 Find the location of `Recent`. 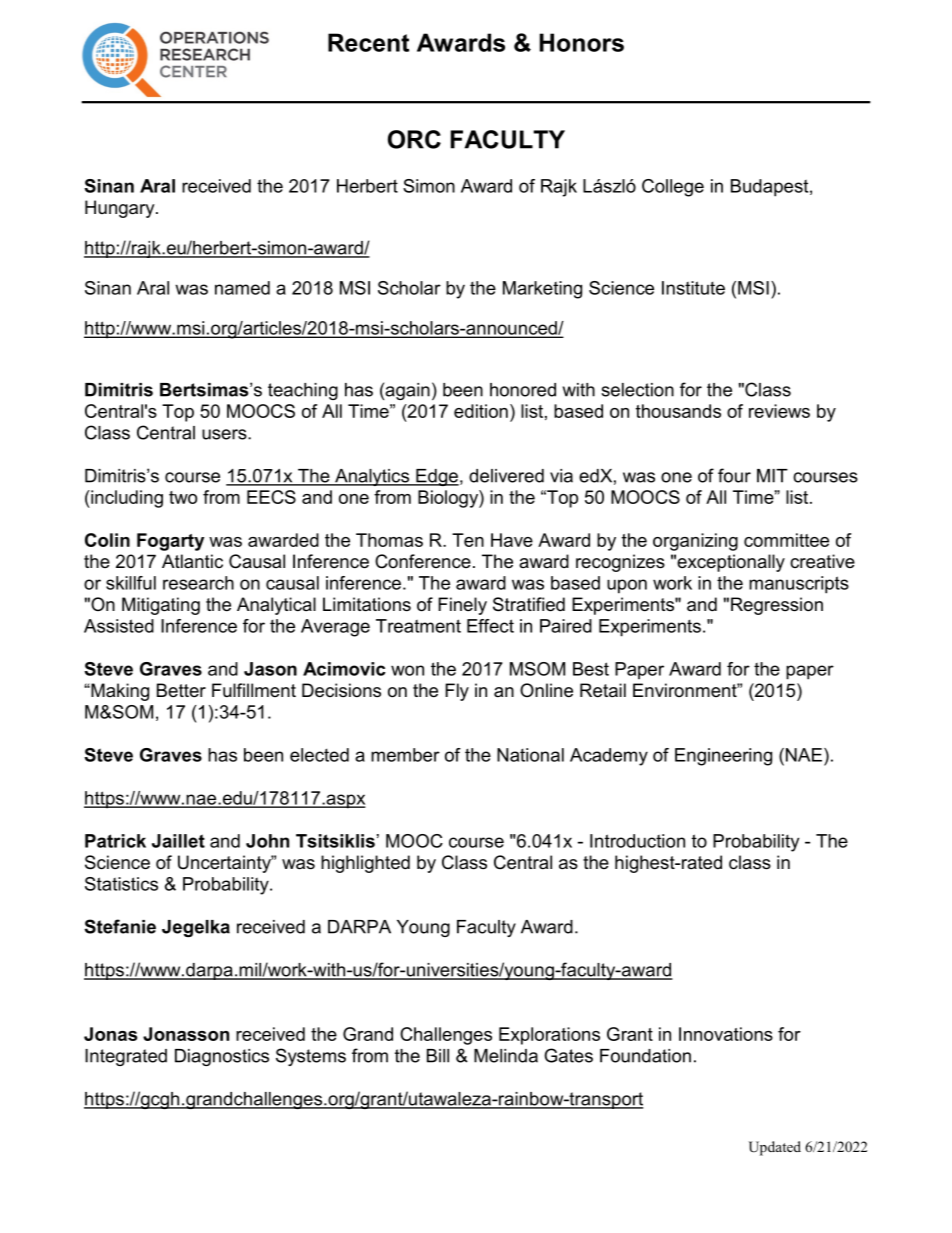

Recent is located at coordinates (368, 42).
